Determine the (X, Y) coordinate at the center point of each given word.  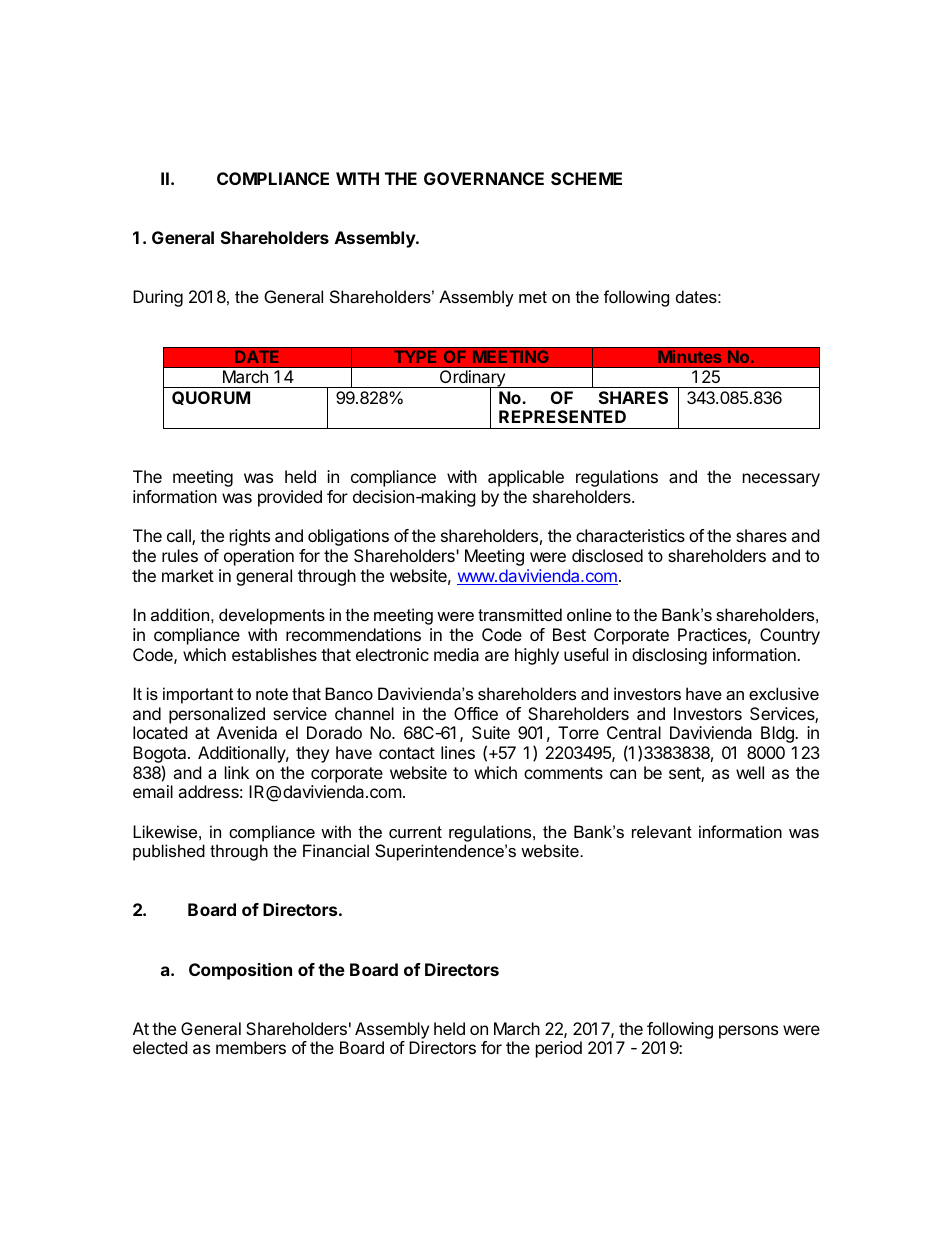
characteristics (630, 535)
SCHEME (586, 178)
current (415, 832)
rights (250, 537)
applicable (526, 478)
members (251, 1047)
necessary (781, 480)
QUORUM (211, 398)
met (533, 297)
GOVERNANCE (484, 178)
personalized (217, 715)
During (158, 298)
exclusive (784, 693)
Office (476, 713)
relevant (662, 831)
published (169, 852)
